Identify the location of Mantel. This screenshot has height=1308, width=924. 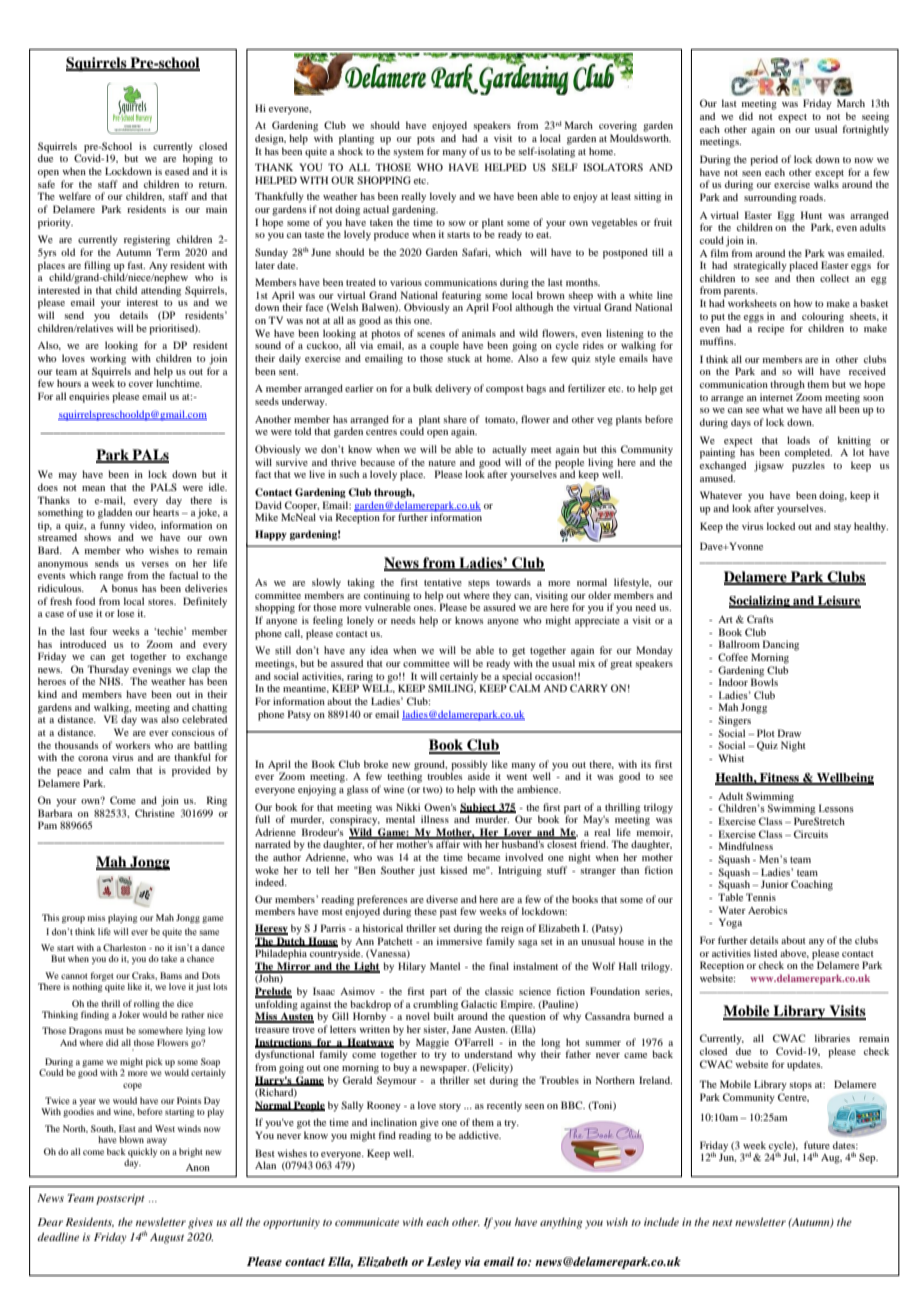
(445, 966).
